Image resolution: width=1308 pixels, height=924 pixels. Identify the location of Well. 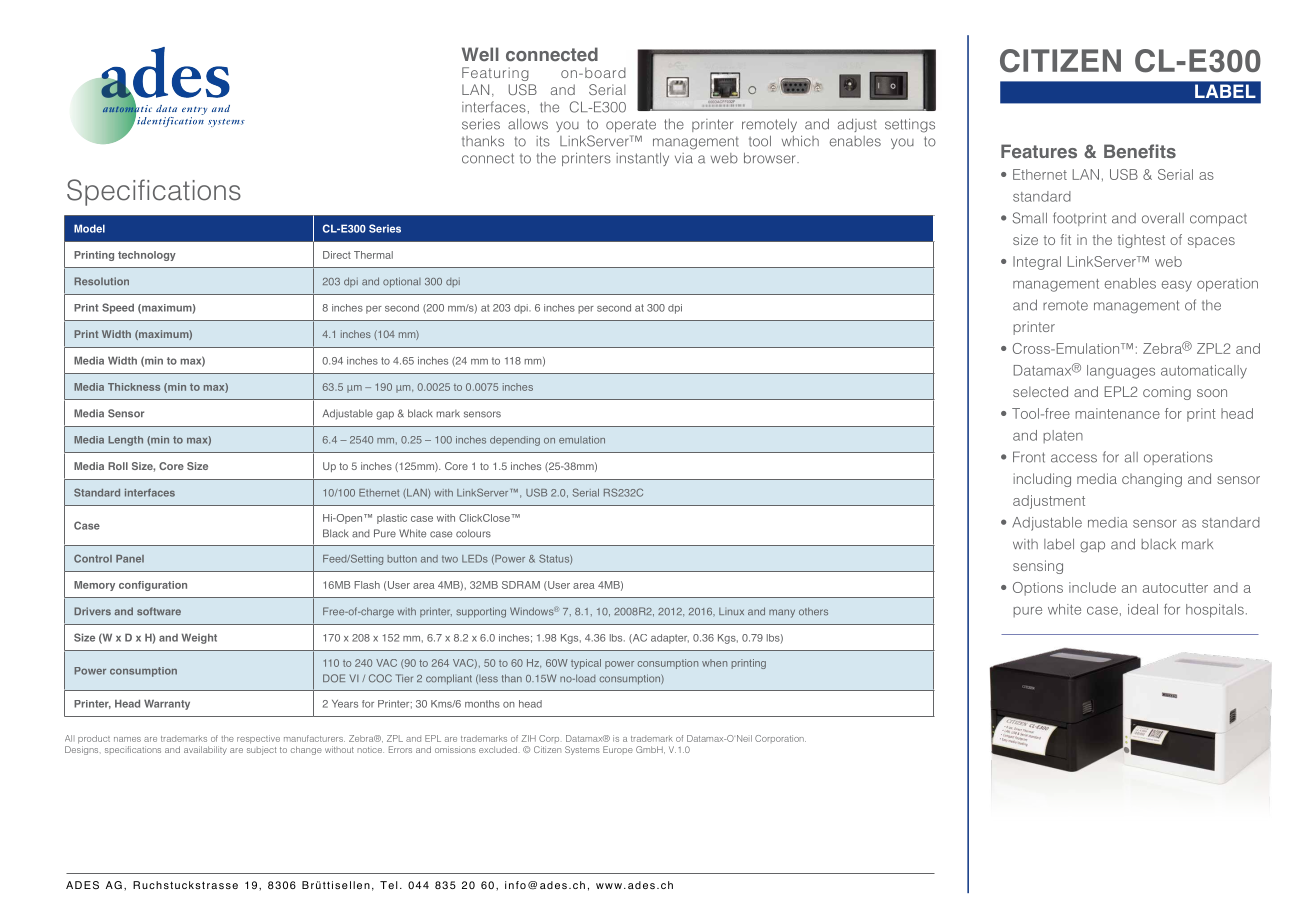
(480, 54).
